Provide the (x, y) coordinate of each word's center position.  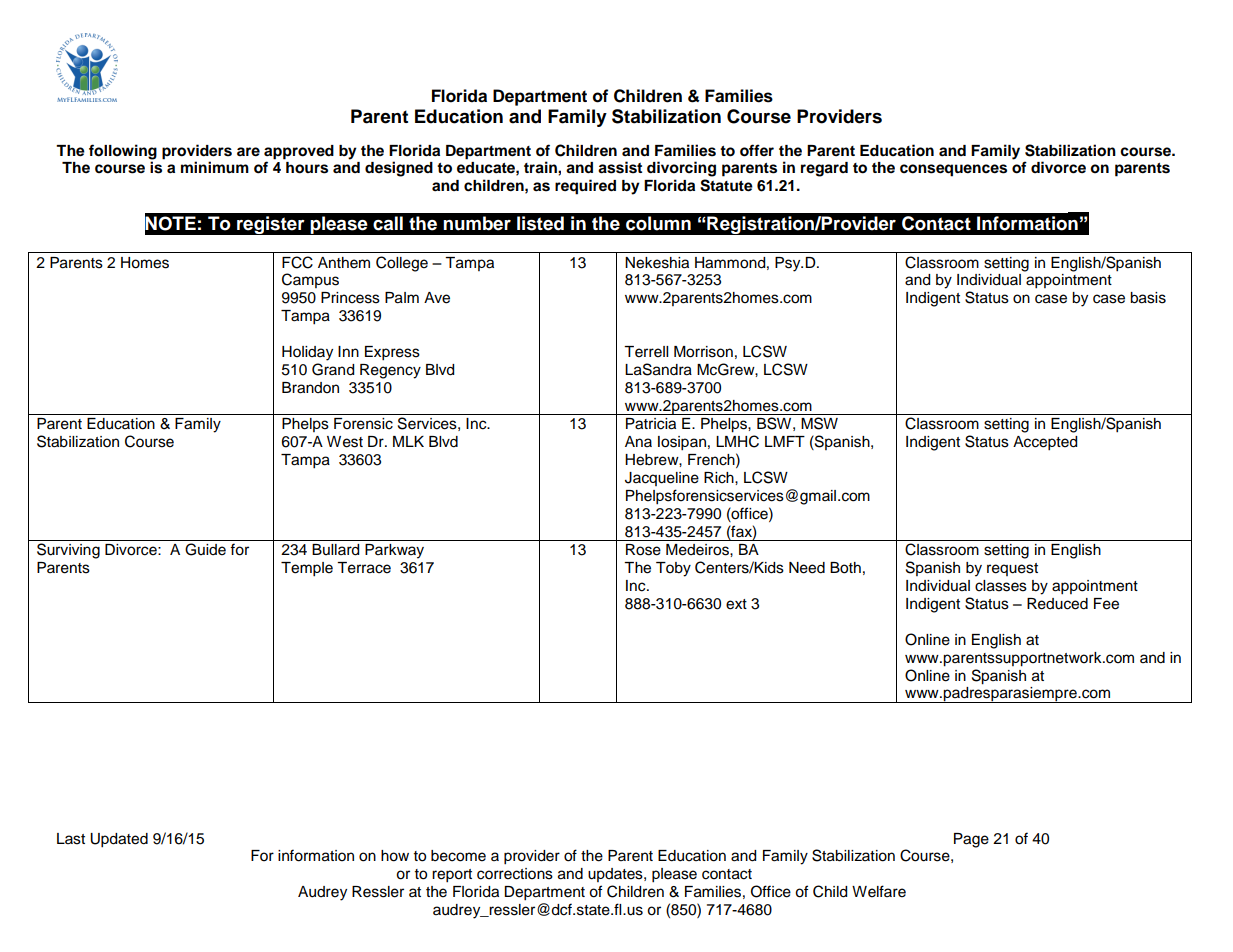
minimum (215, 167)
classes (1001, 586)
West (345, 442)
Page (971, 840)
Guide (205, 549)
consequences (953, 170)
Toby (673, 569)
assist (620, 167)
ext (736, 604)
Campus (310, 280)
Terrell (646, 352)
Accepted (1045, 443)
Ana (638, 441)
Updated (119, 840)
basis (1148, 298)
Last (71, 839)
